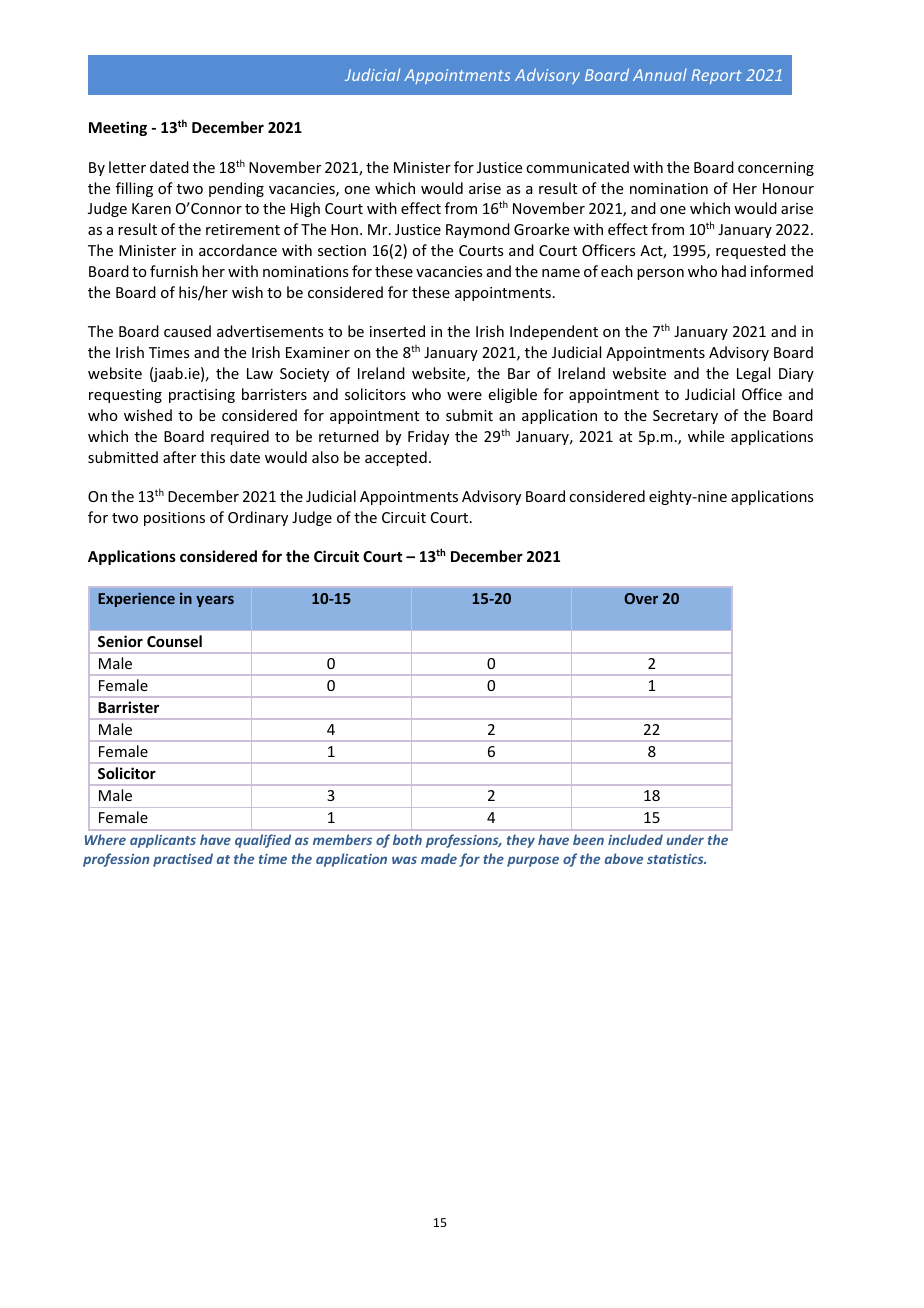 The image size is (924, 1308). What do you see at coordinates (118, 128) in the document?
I see `Meeting` at bounding box center [118, 128].
